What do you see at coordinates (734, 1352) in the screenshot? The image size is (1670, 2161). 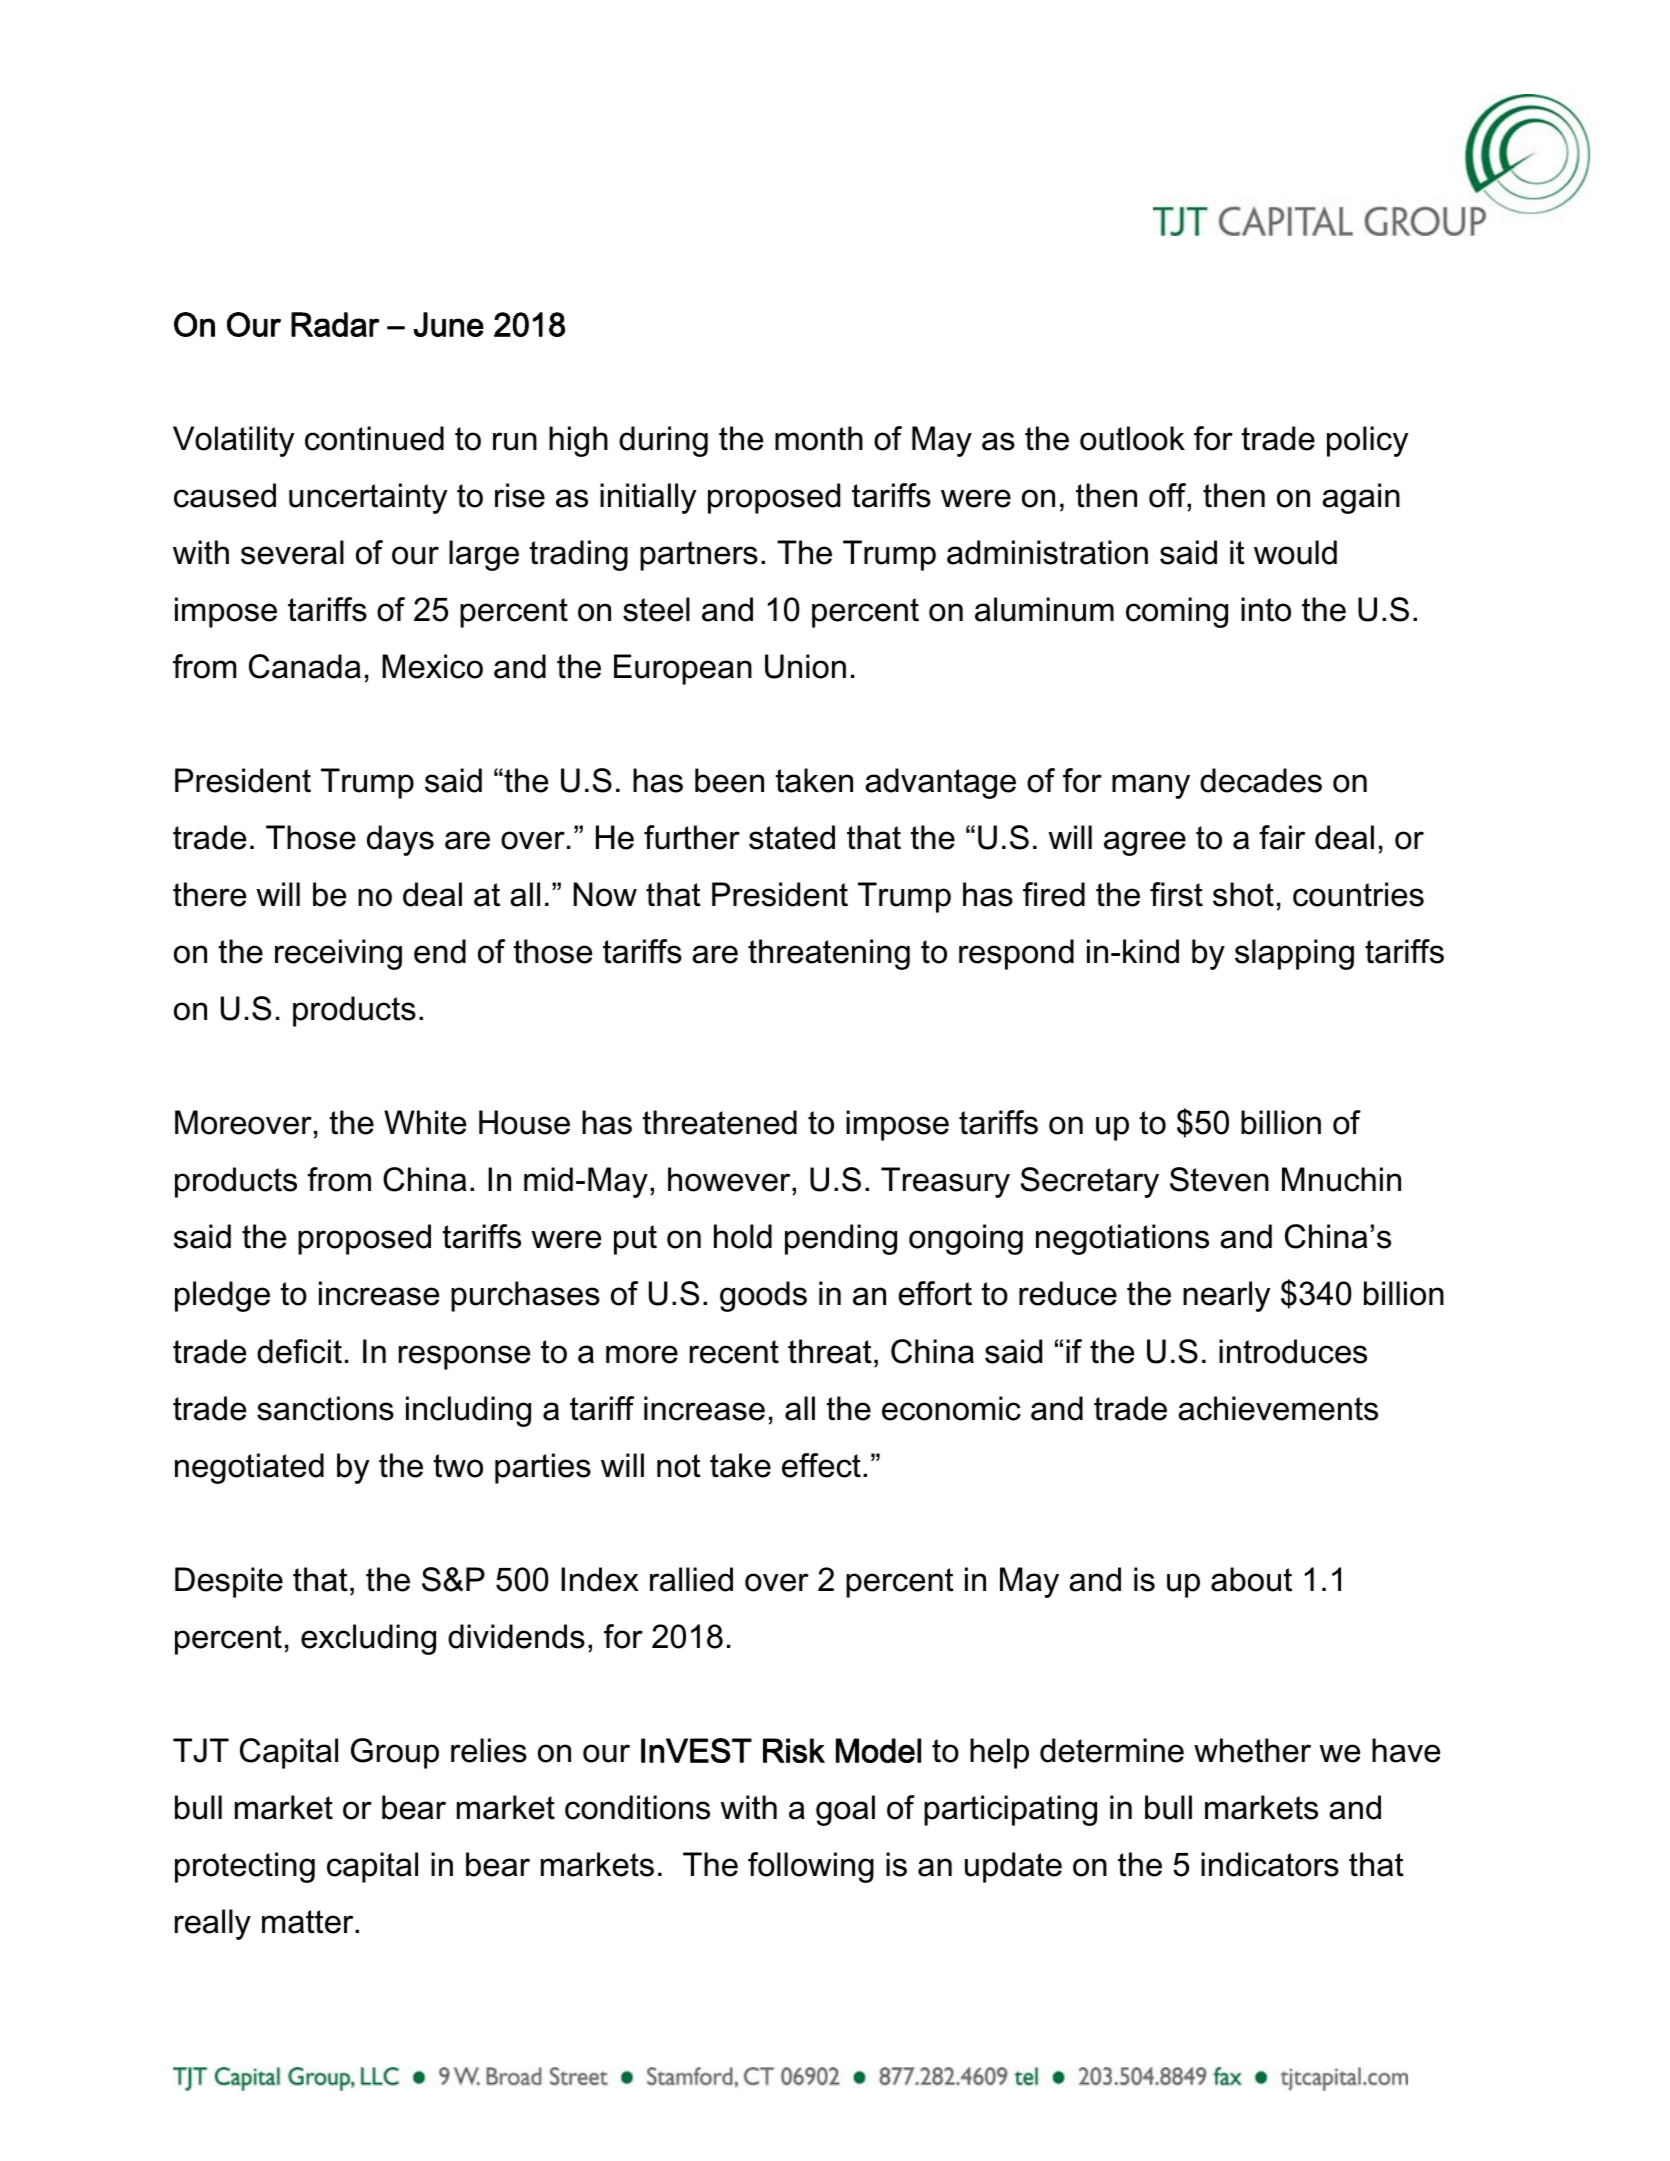 I see `recent` at bounding box center [734, 1352].
